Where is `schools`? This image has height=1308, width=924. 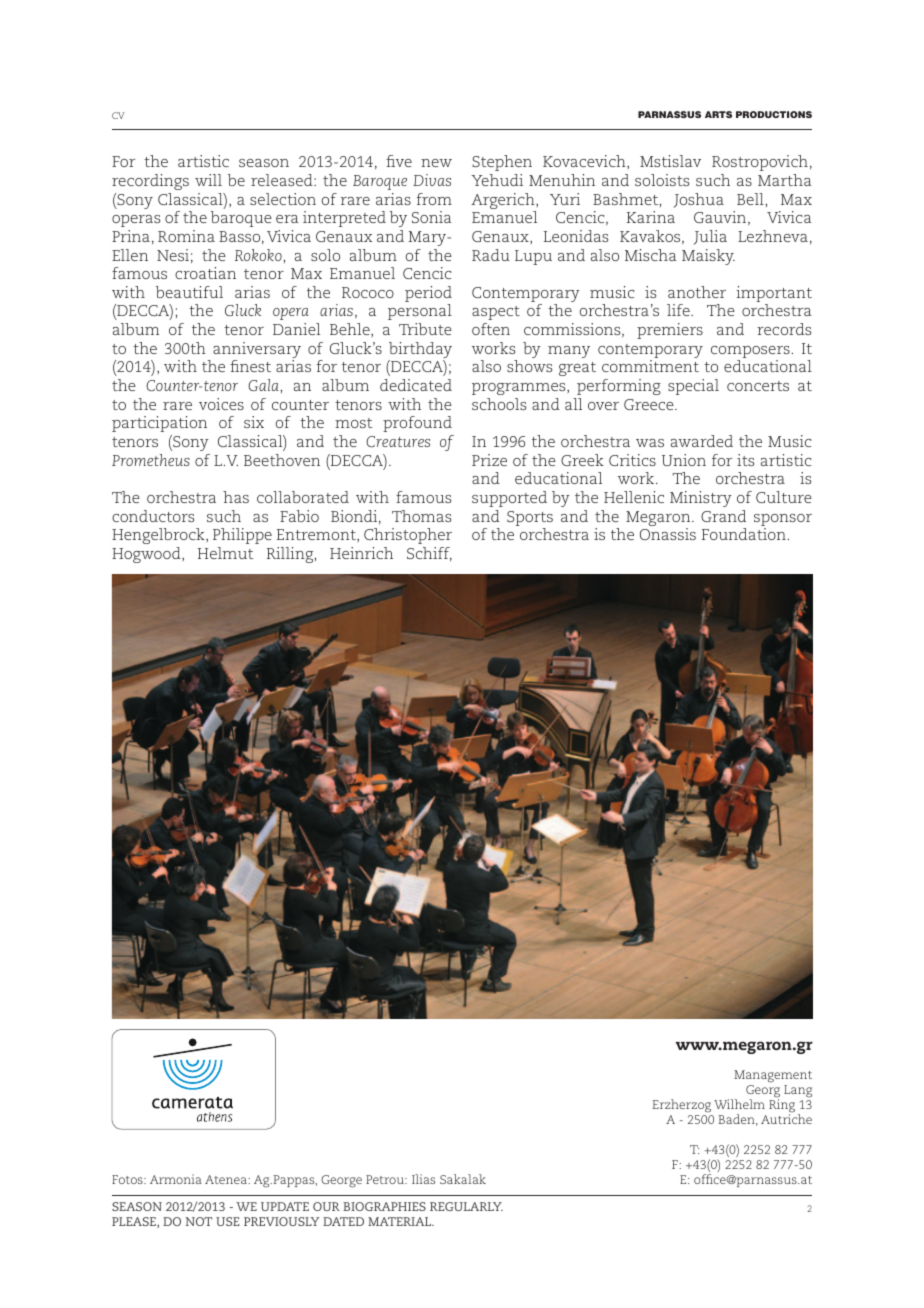
schools is located at coordinates (499, 404).
